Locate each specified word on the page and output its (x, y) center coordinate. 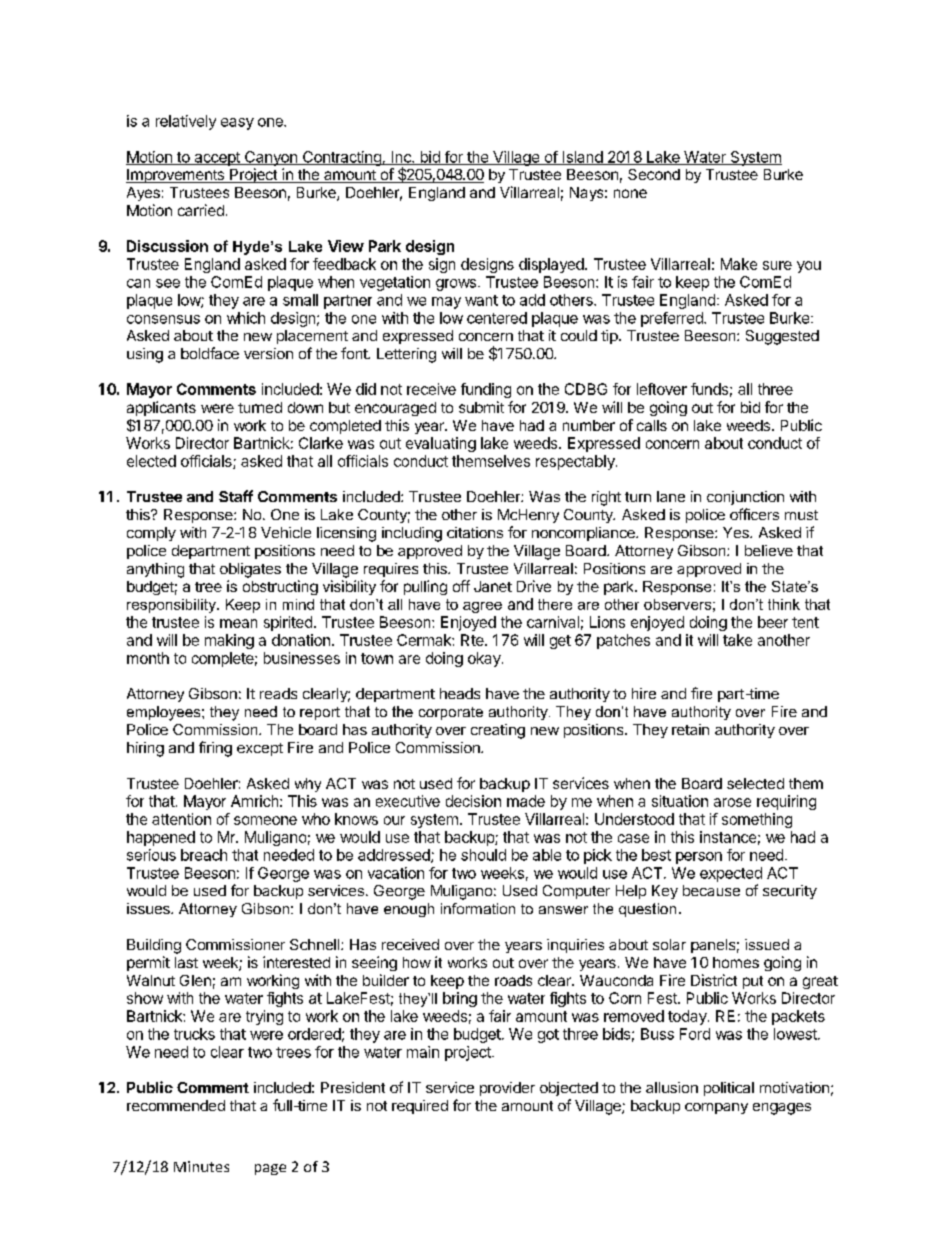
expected (731, 874)
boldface (210, 353)
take (737, 640)
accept (217, 159)
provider (507, 1089)
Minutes (201, 1166)
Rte (473, 640)
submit (481, 407)
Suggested (782, 337)
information (478, 908)
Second (654, 174)
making (229, 641)
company (716, 1108)
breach (204, 855)
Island (582, 158)
